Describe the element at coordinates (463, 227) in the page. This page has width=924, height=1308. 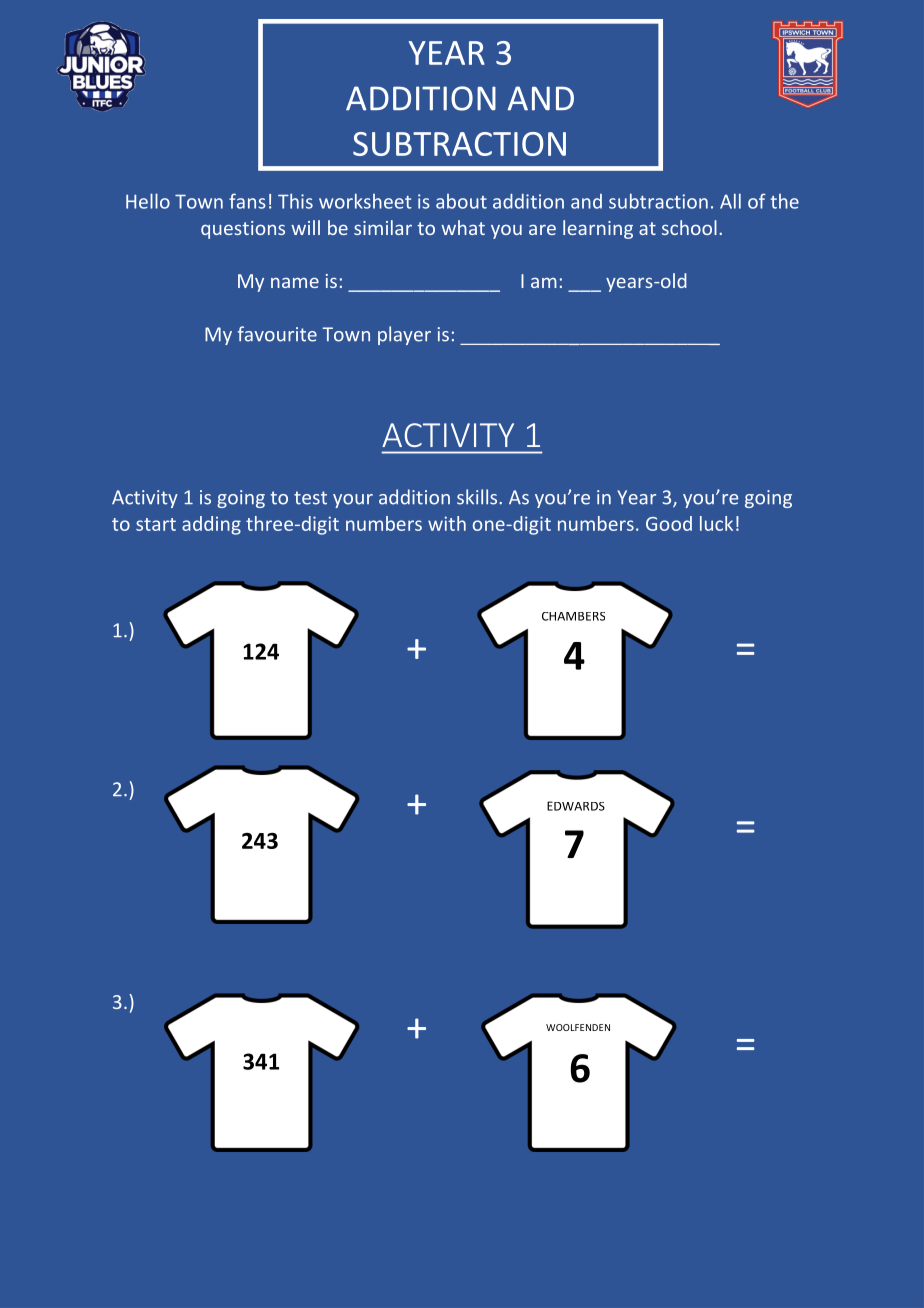
I see `what` at that location.
